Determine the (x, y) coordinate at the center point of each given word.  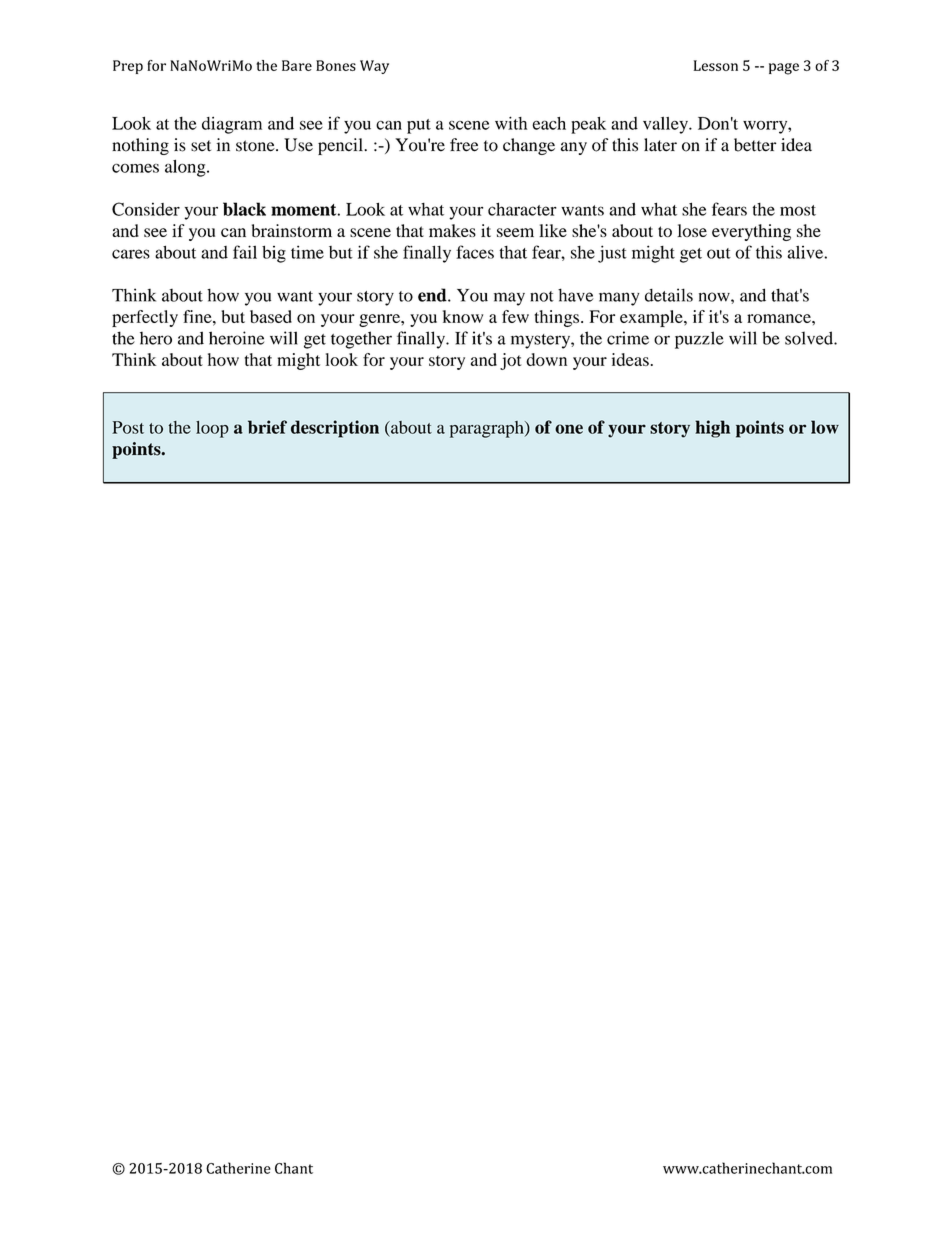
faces (475, 252)
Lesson (716, 65)
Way (374, 67)
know (463, 316)
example (652, 318)
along (186, 168)
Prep (128, 67)
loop (212, 429)
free (464, 145)
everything (751, 232)
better (755, 145)
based (271, 316)
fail (245, 252)
